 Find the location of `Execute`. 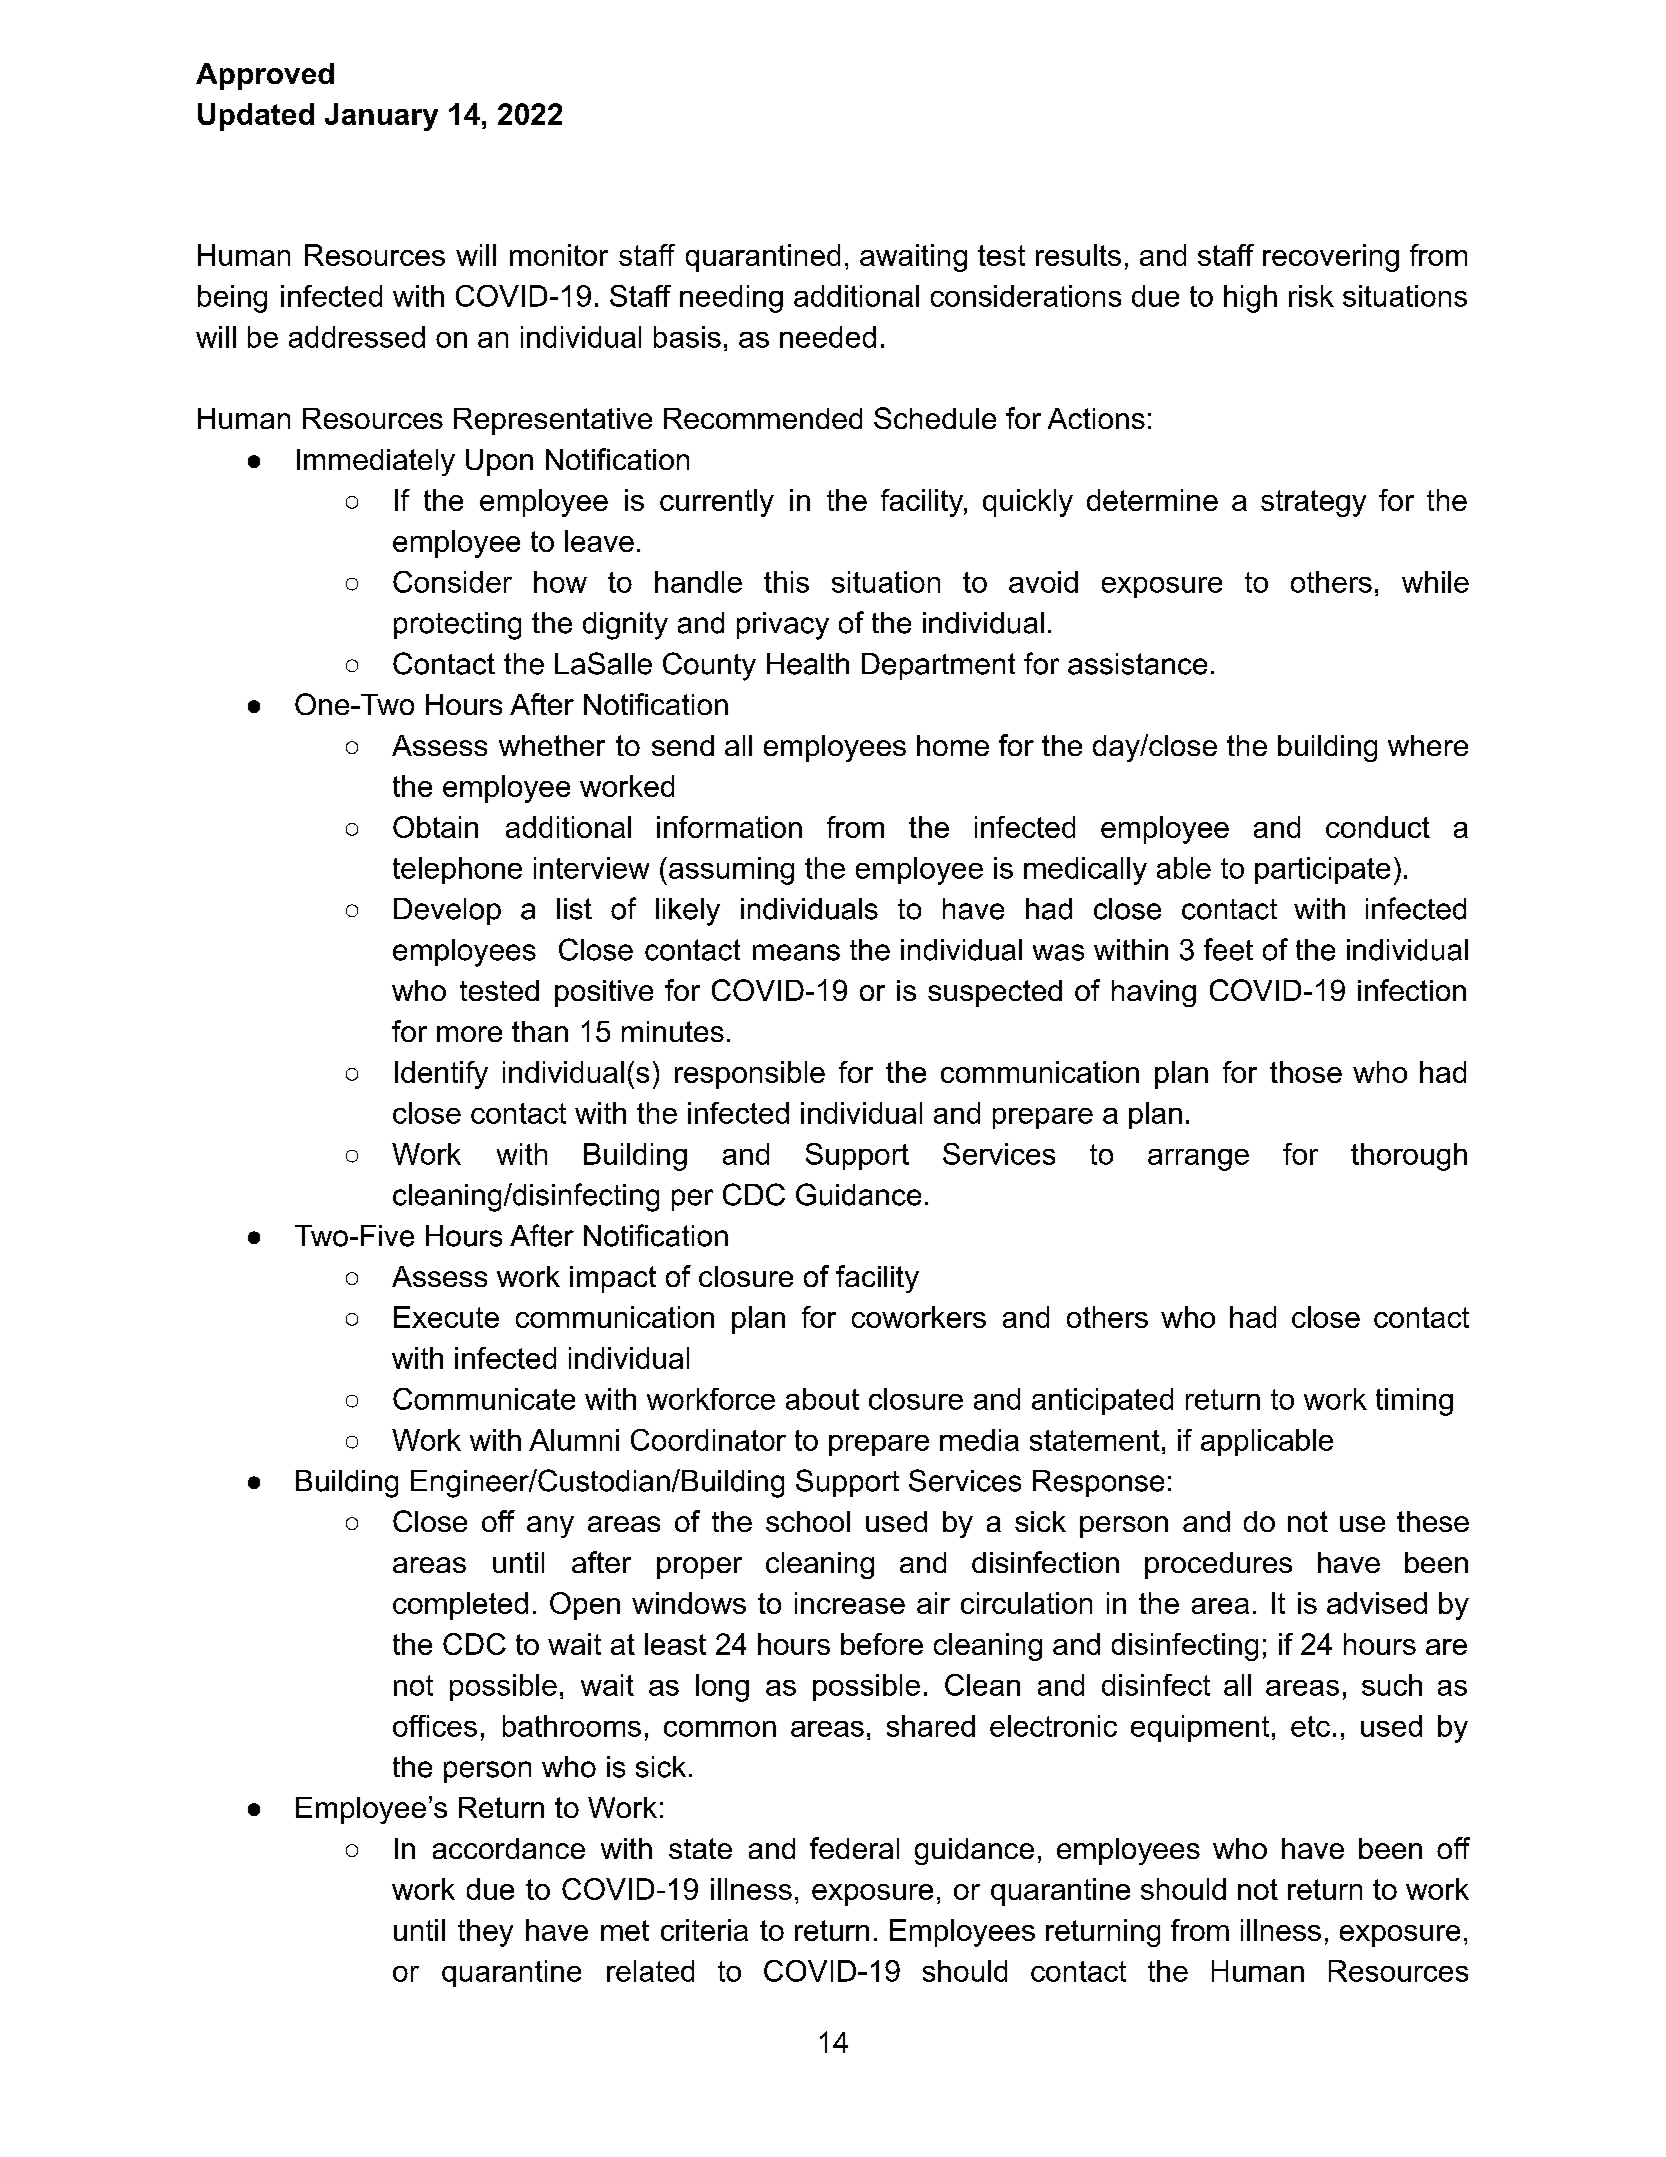

Execute is located at coordinates (446, 1317).
